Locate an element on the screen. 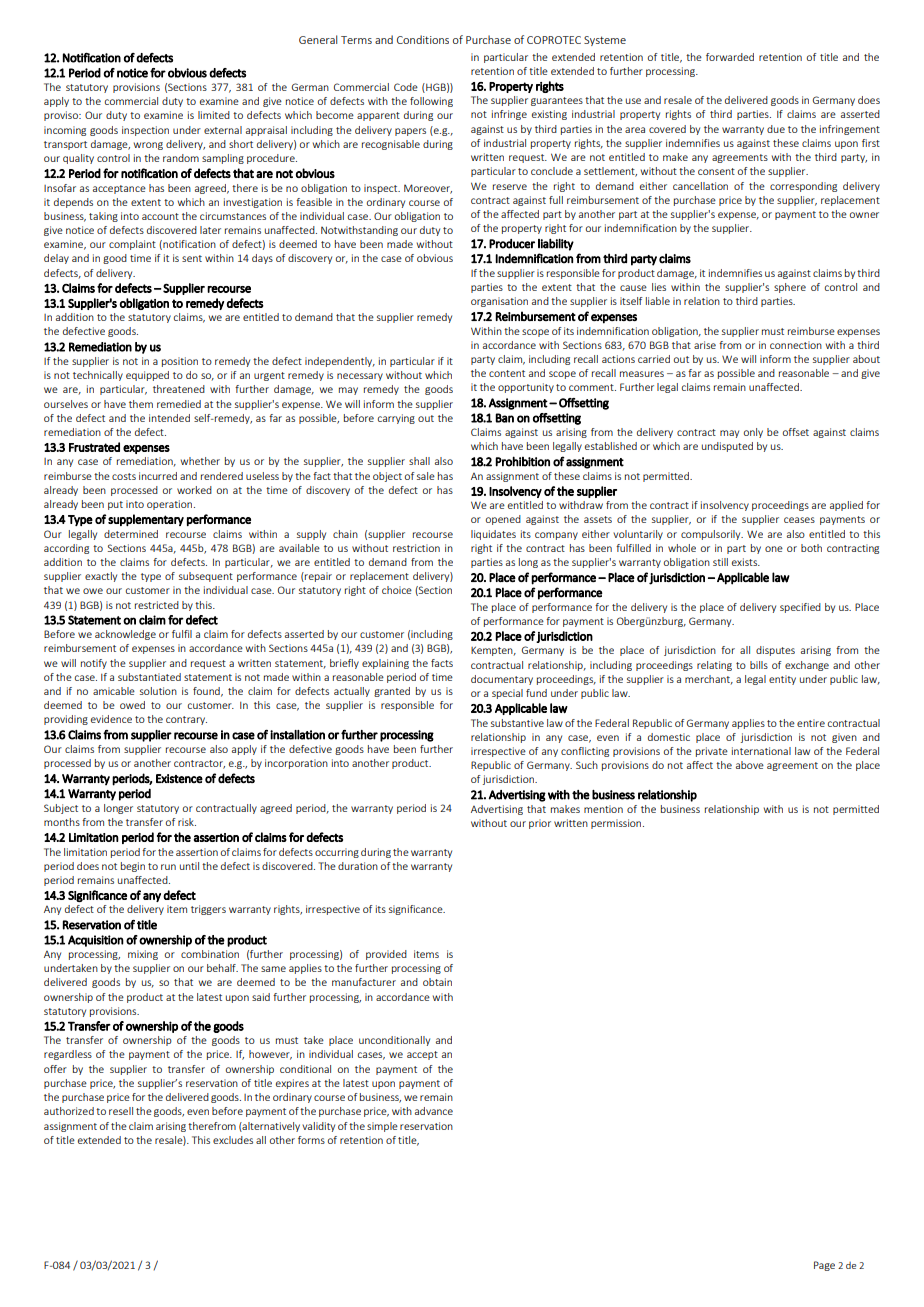 The width and height of the screenshot is (924, 1307). documentary is located at coordinates (502, 680).
